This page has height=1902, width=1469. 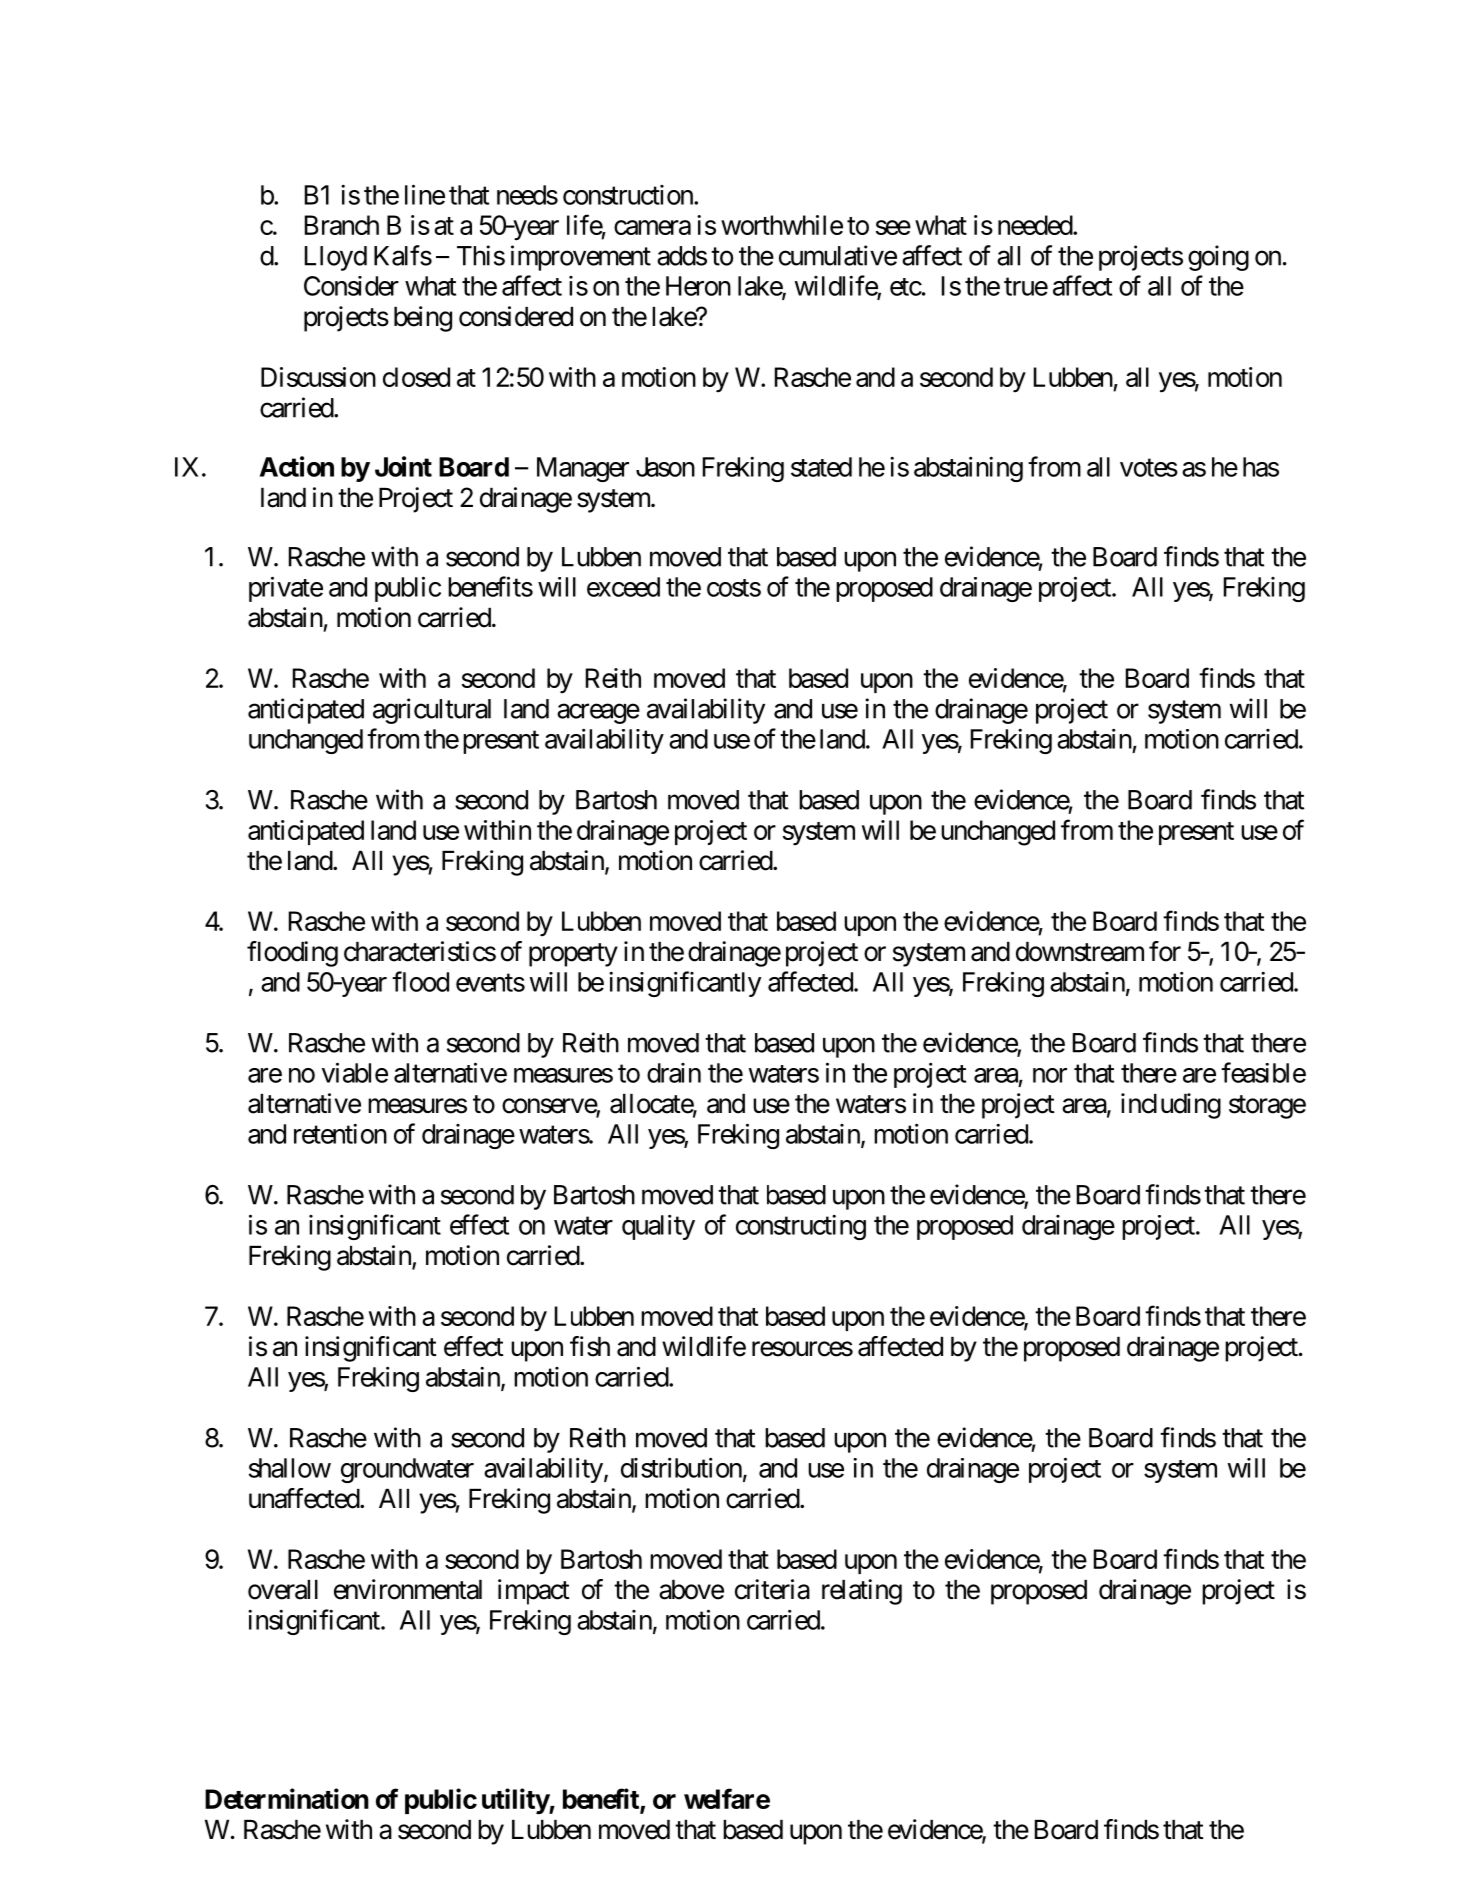 What do you see at coordinates (1036, 225) in the page?
I see `needed` at bounding box center [1036, 225].
